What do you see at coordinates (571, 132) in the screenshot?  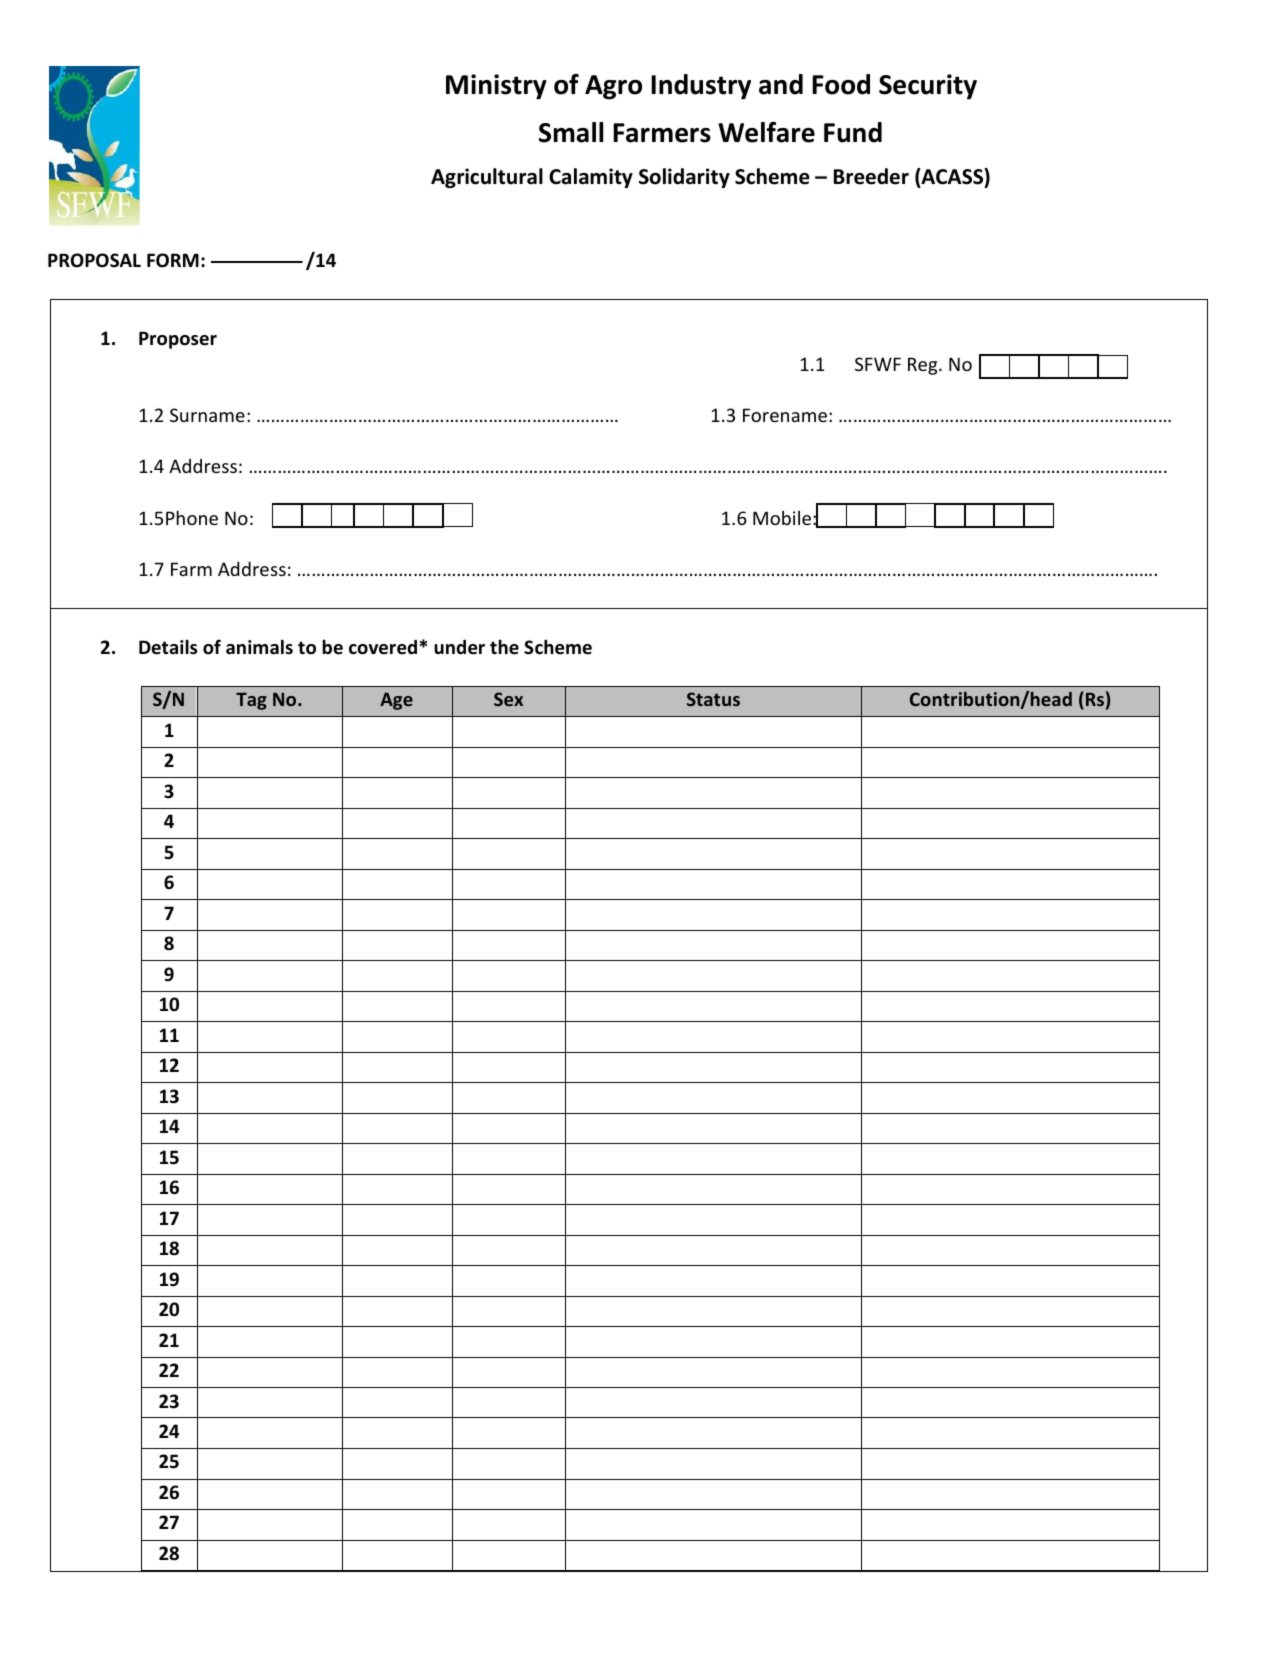 I see `Small` at bounding box center [571, 132].
